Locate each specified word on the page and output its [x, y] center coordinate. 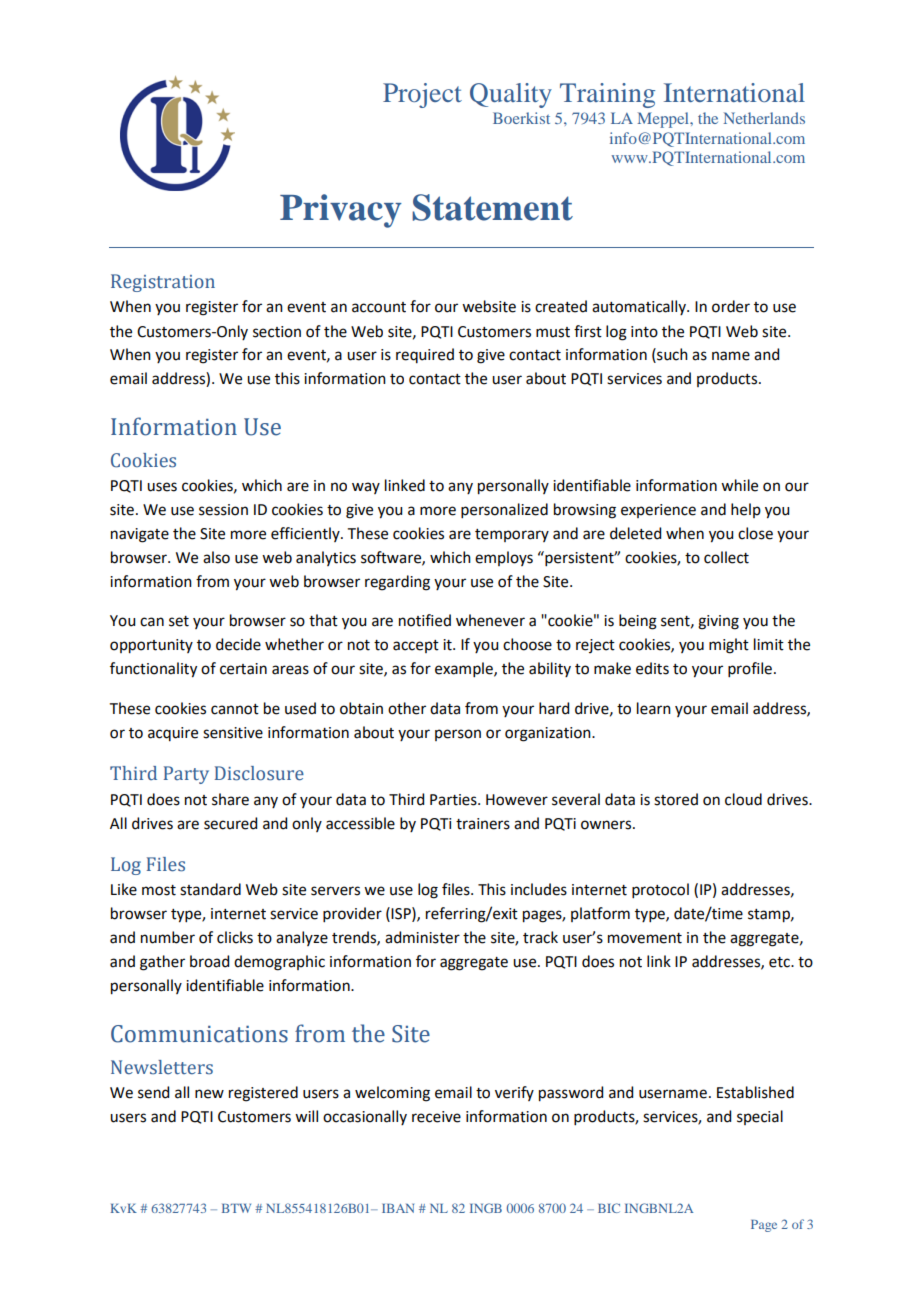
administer [422, 937]
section [277, 332]
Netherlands [764, 118]
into [644, 332]
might [729, 646]
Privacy [341, 211]
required [425, 355]
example [465, 669]
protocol [660, 890]
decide [238, 644]
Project [422, 95]
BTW [236, 1208]
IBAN [398, 1208]
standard [210, 889]
